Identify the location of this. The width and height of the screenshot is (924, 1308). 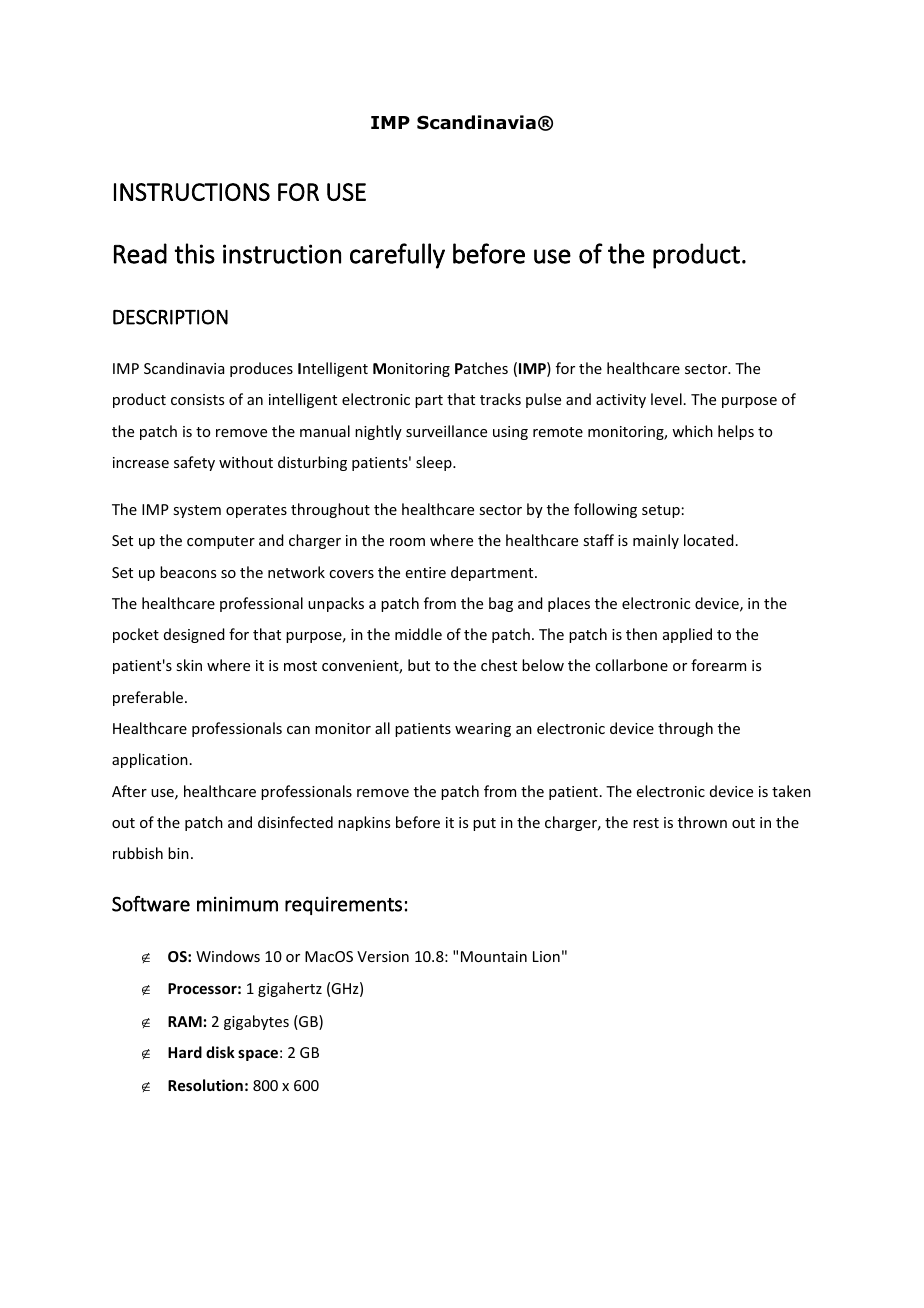
(194, 253).
